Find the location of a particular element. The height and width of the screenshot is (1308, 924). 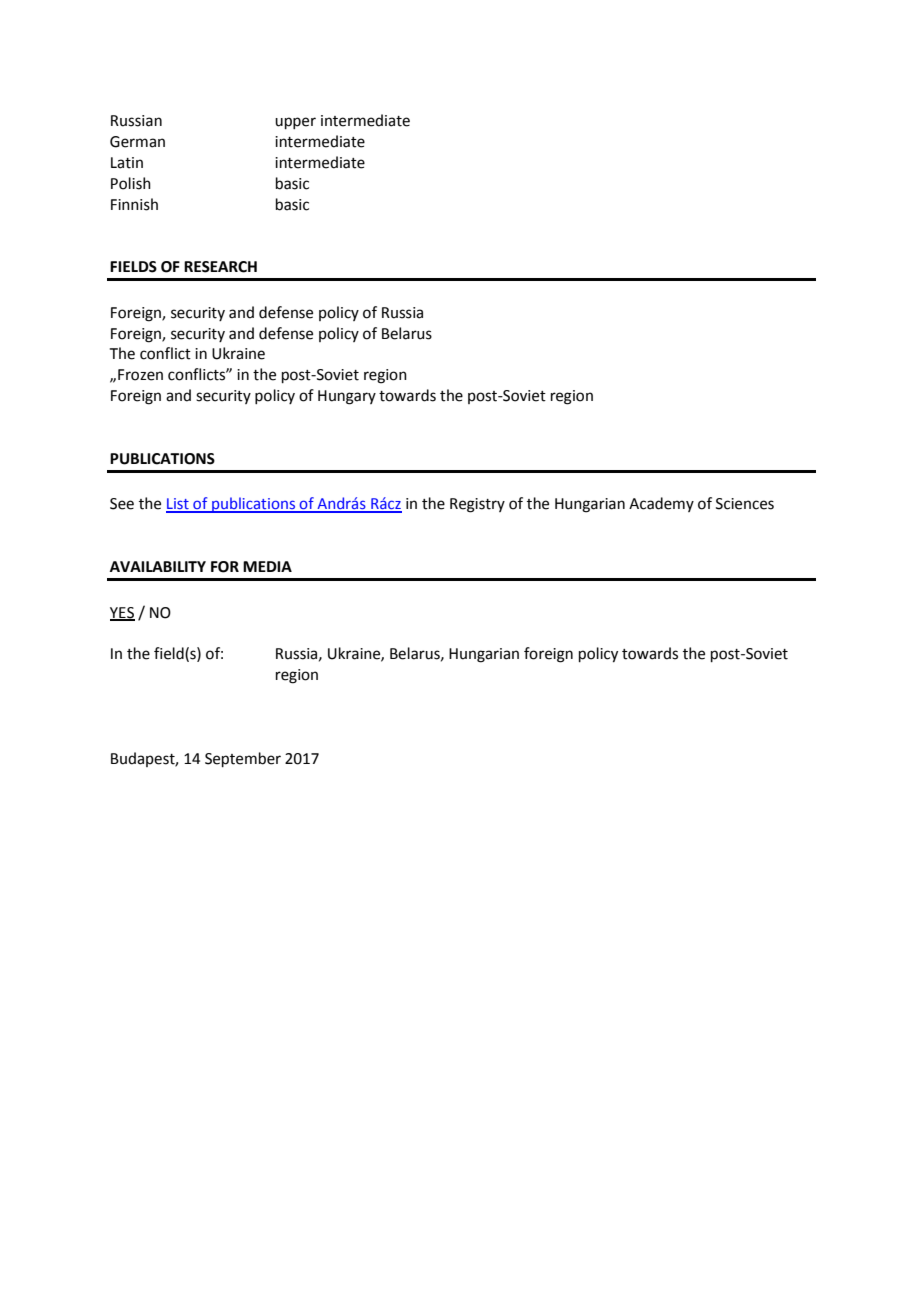

Frozen is located at coordinates (140, 375).
